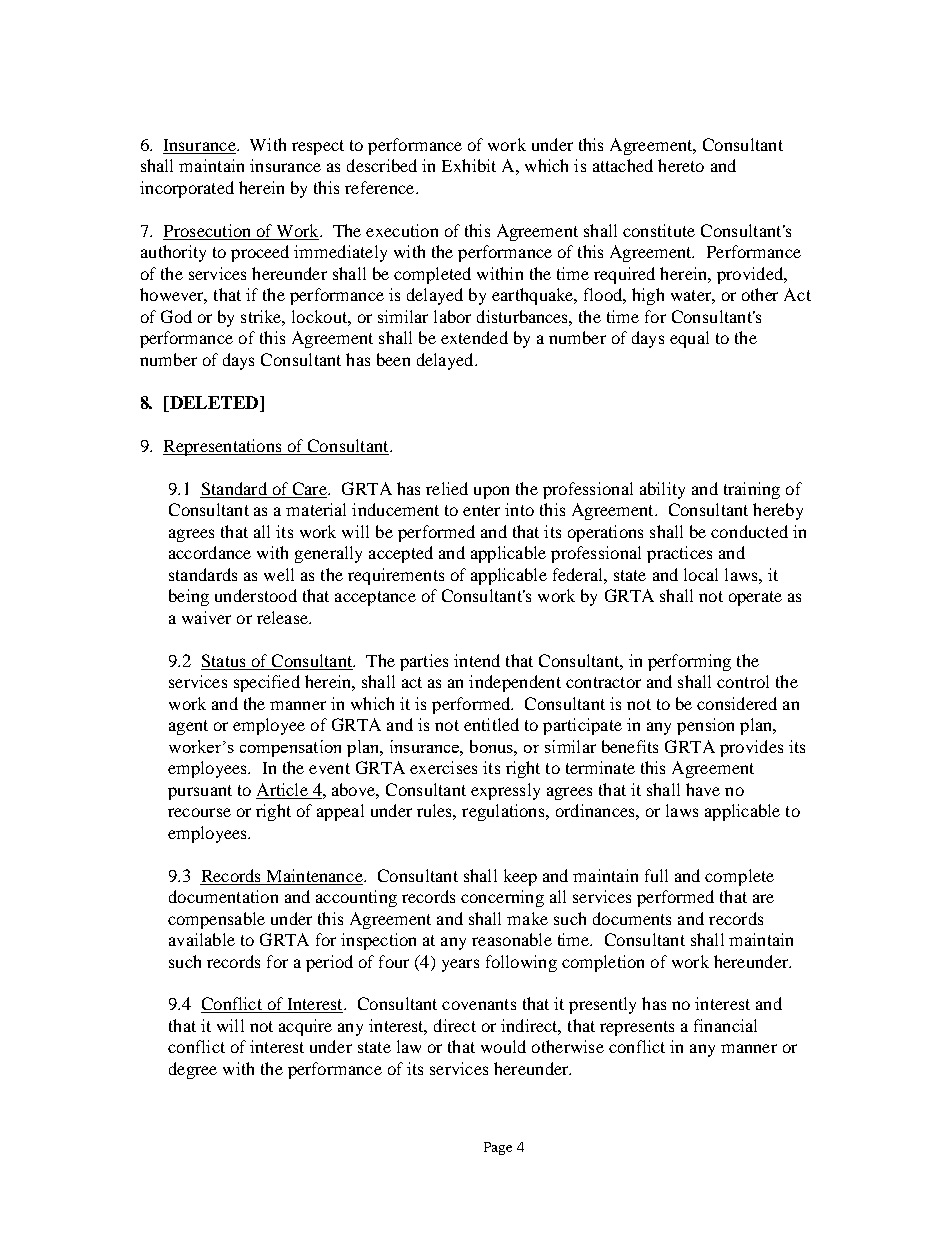 The width and height of the screenshot is (952, 1233). What do you see at coordinates (498, 1148) in the screenshot?
I see `Page` at bounding box center [498, 1148].
